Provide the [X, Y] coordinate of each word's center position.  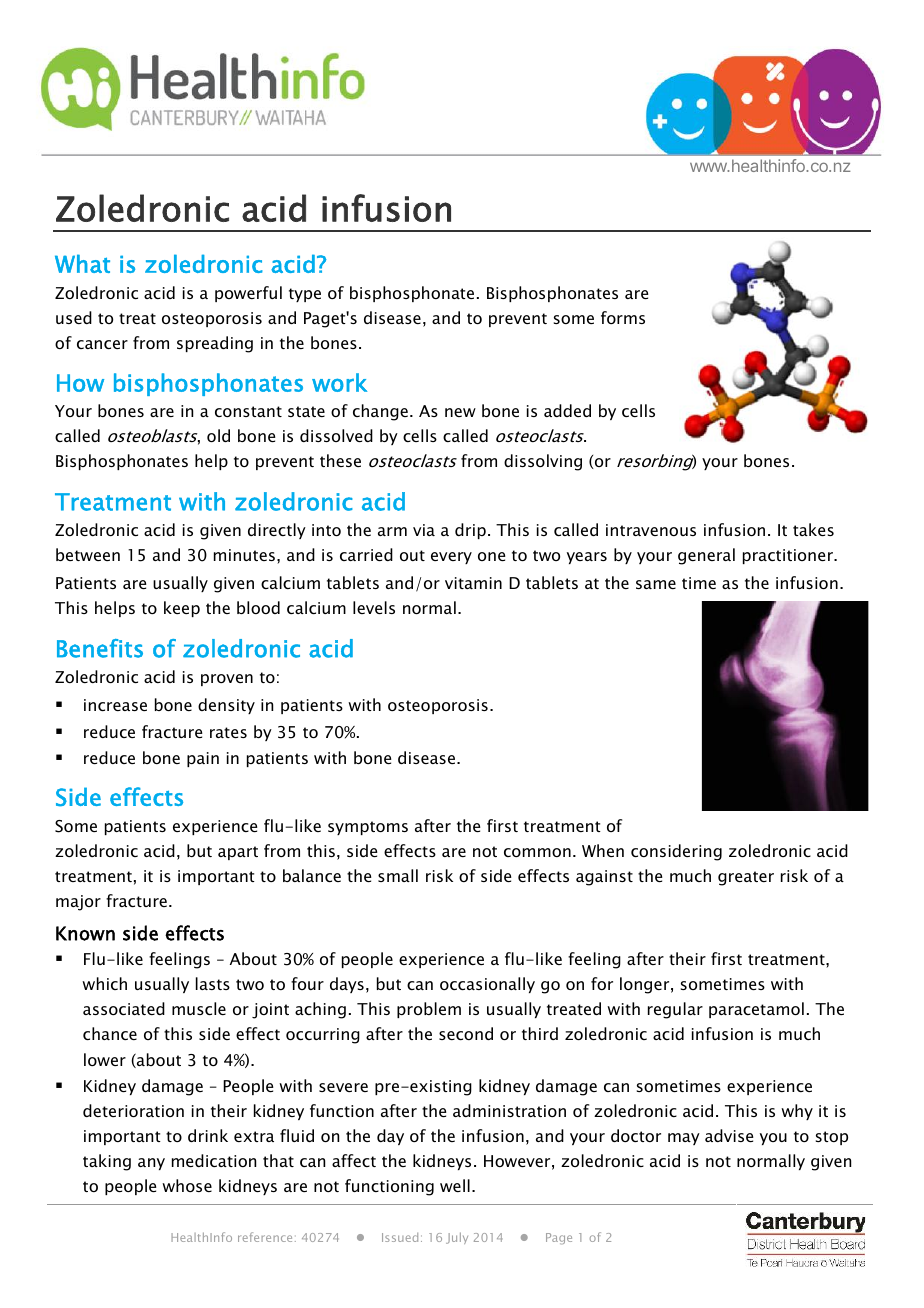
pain [203, 759]
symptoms [368, 828]
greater [746, 878]
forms [623, 317]
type [305, 295]
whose [187, 1185]
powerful [248, 294]
